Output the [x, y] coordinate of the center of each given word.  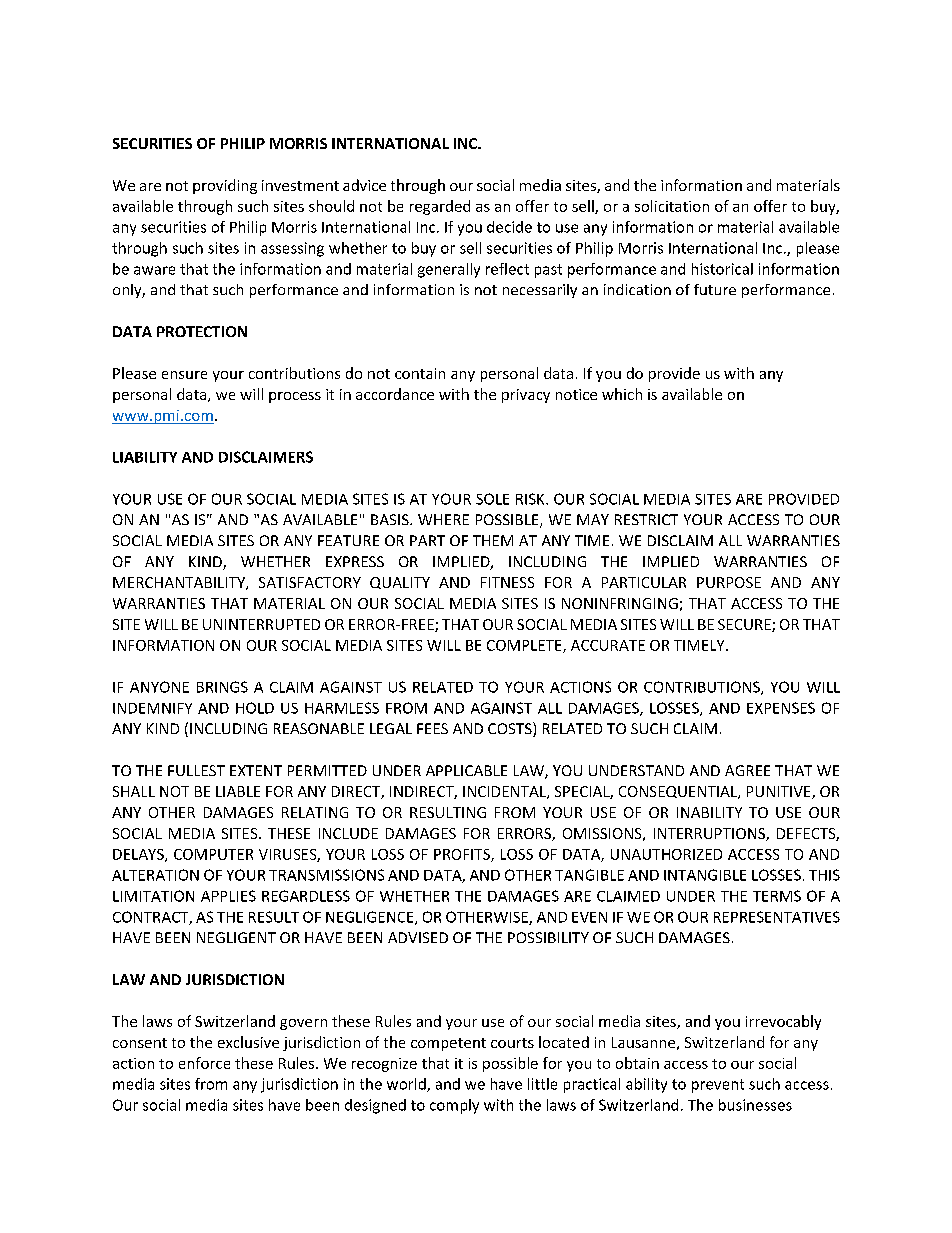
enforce [204, 1063]
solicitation [672, 206]
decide [509, 227]
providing [225, 186]
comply [454, 1106]
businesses [755, 1105]
